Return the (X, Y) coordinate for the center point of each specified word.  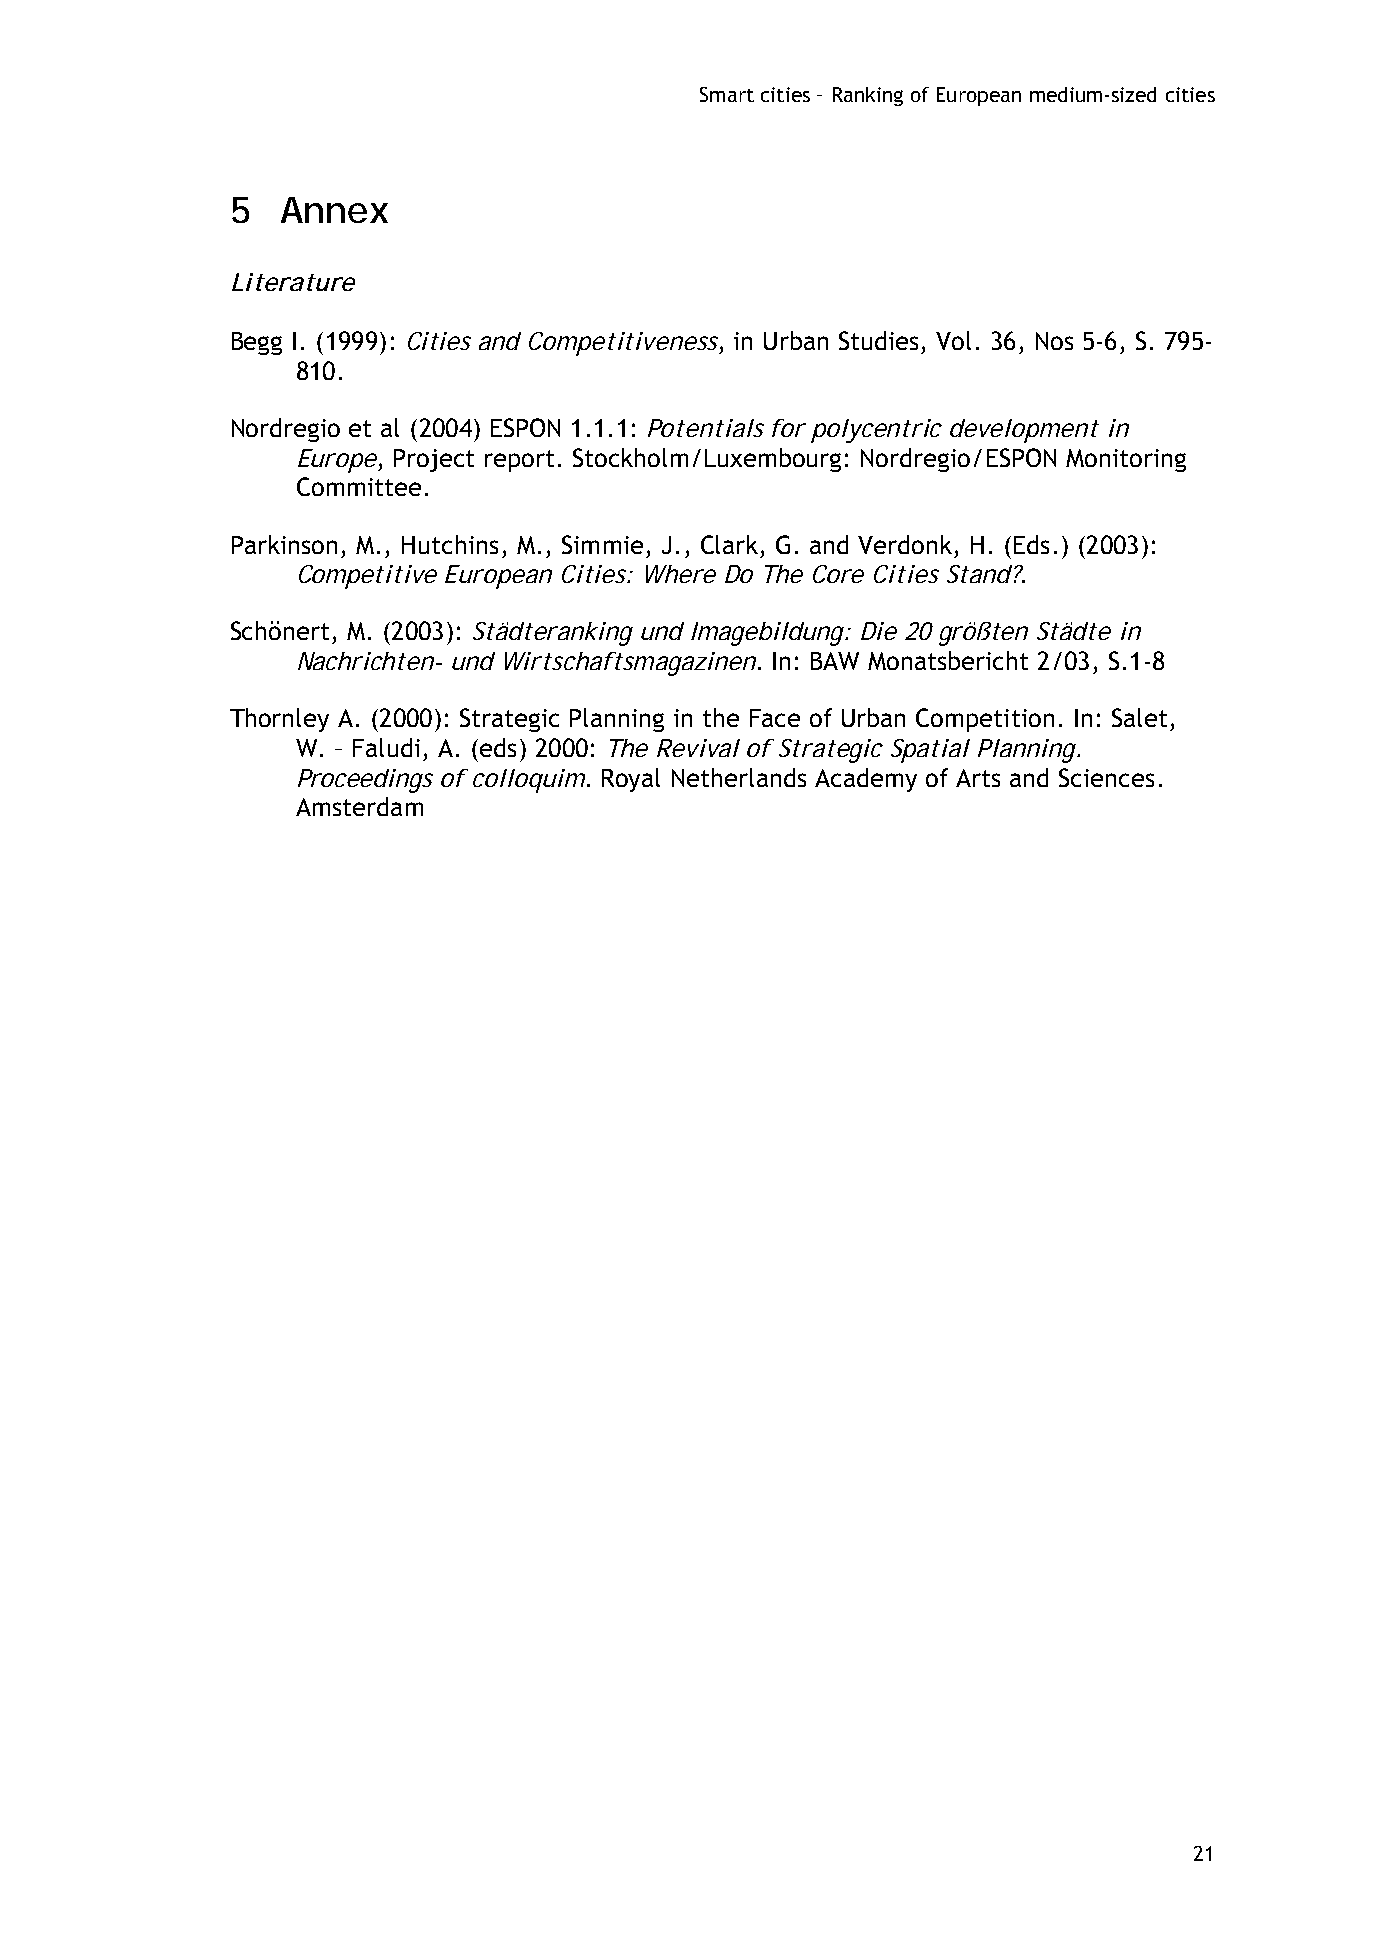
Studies (878, 340)
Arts (978, 778)
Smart (727, 94)
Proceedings (365, 781)
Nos (1054, 341)
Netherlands (739, 777)
